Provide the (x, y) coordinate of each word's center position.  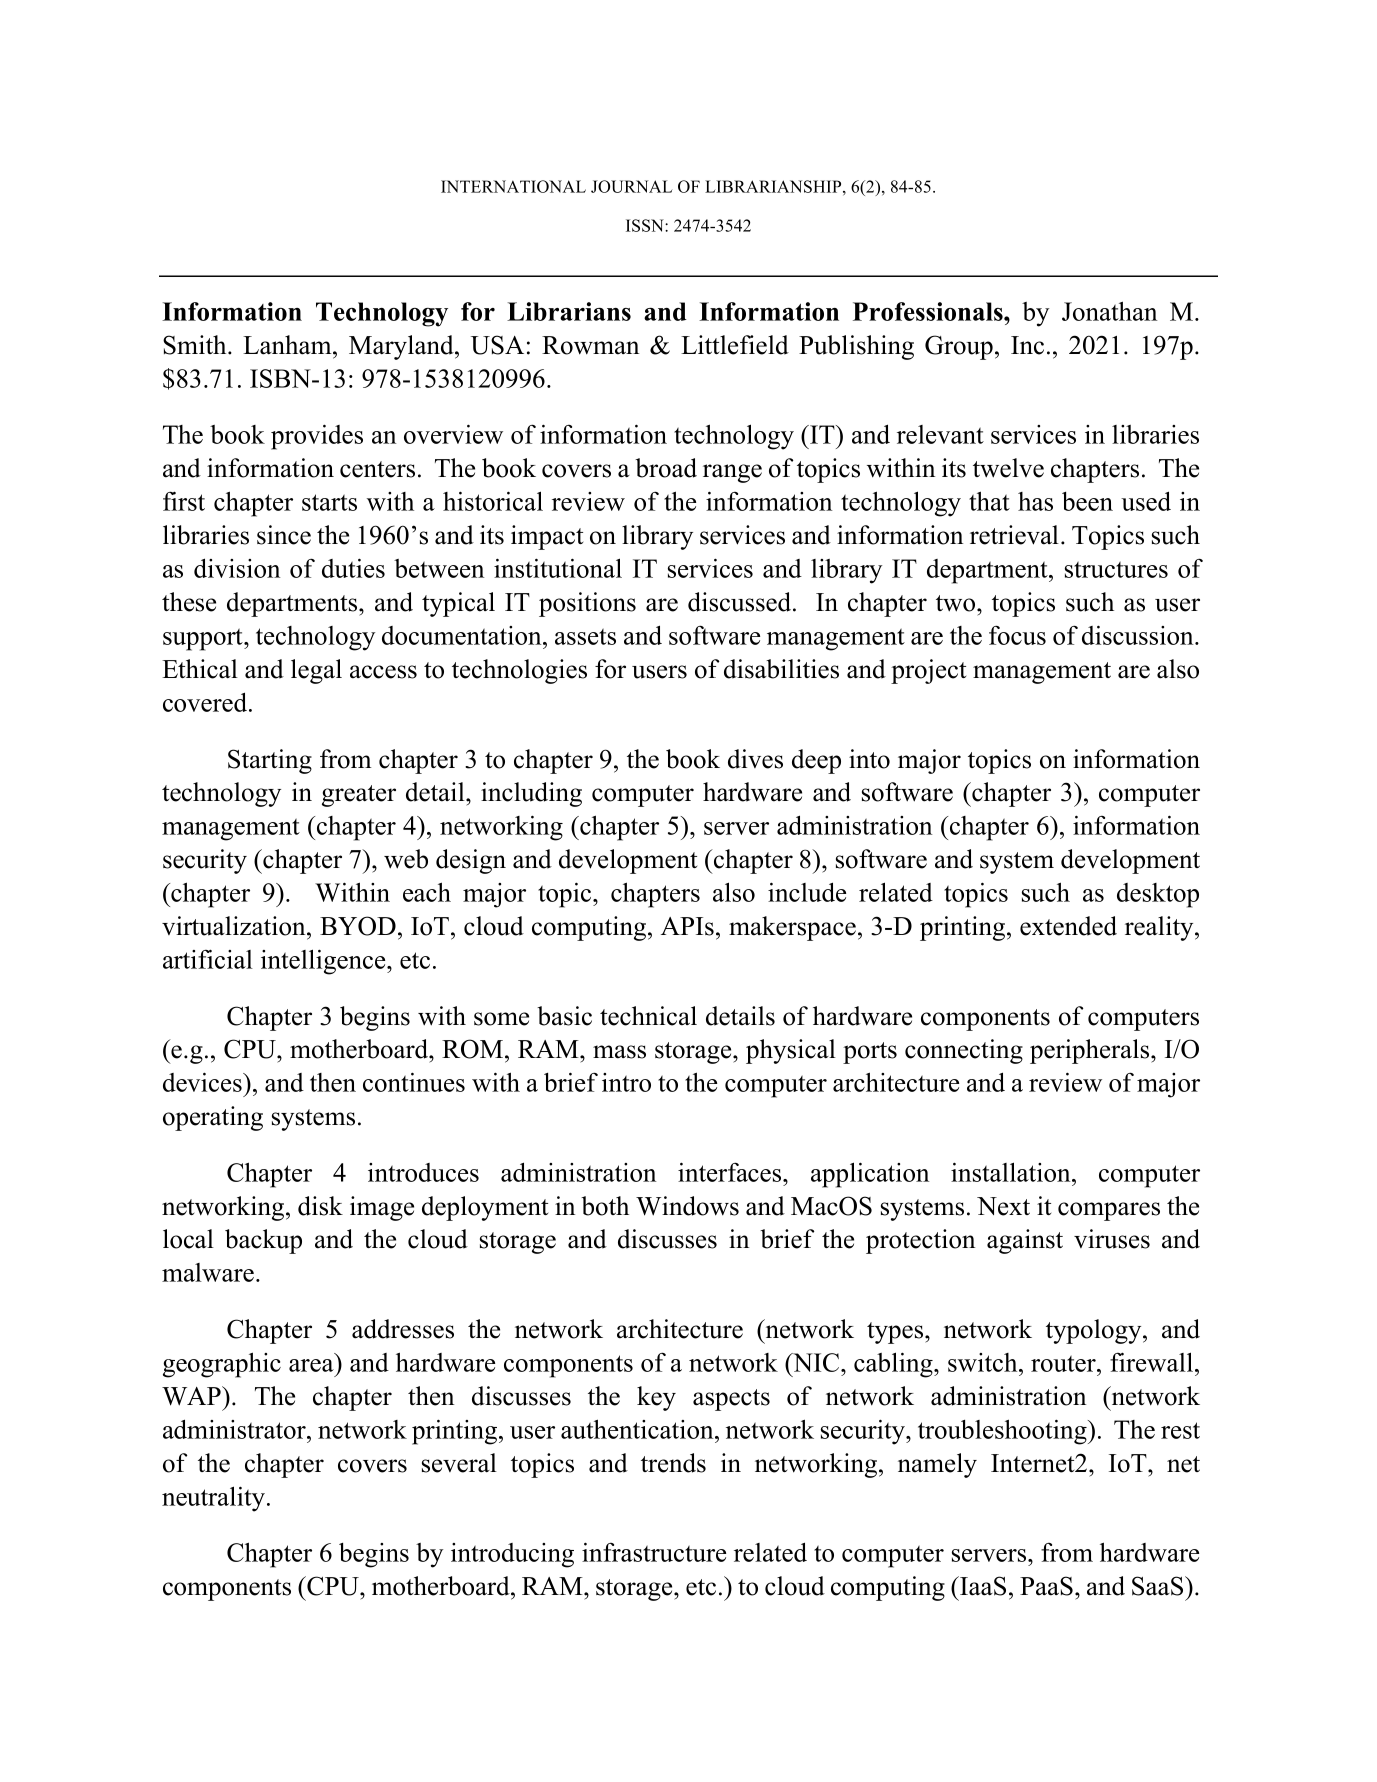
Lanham (288, 345)
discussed (741, 602)
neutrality (215, 1499)
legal (316, 671)
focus (1017, 635)
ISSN (646, 225)
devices (203, 1082)
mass (619, 1052)
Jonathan (1109, 311)
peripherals (1091, 1051)
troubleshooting (1003, 1432)
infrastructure (654, 1552)
